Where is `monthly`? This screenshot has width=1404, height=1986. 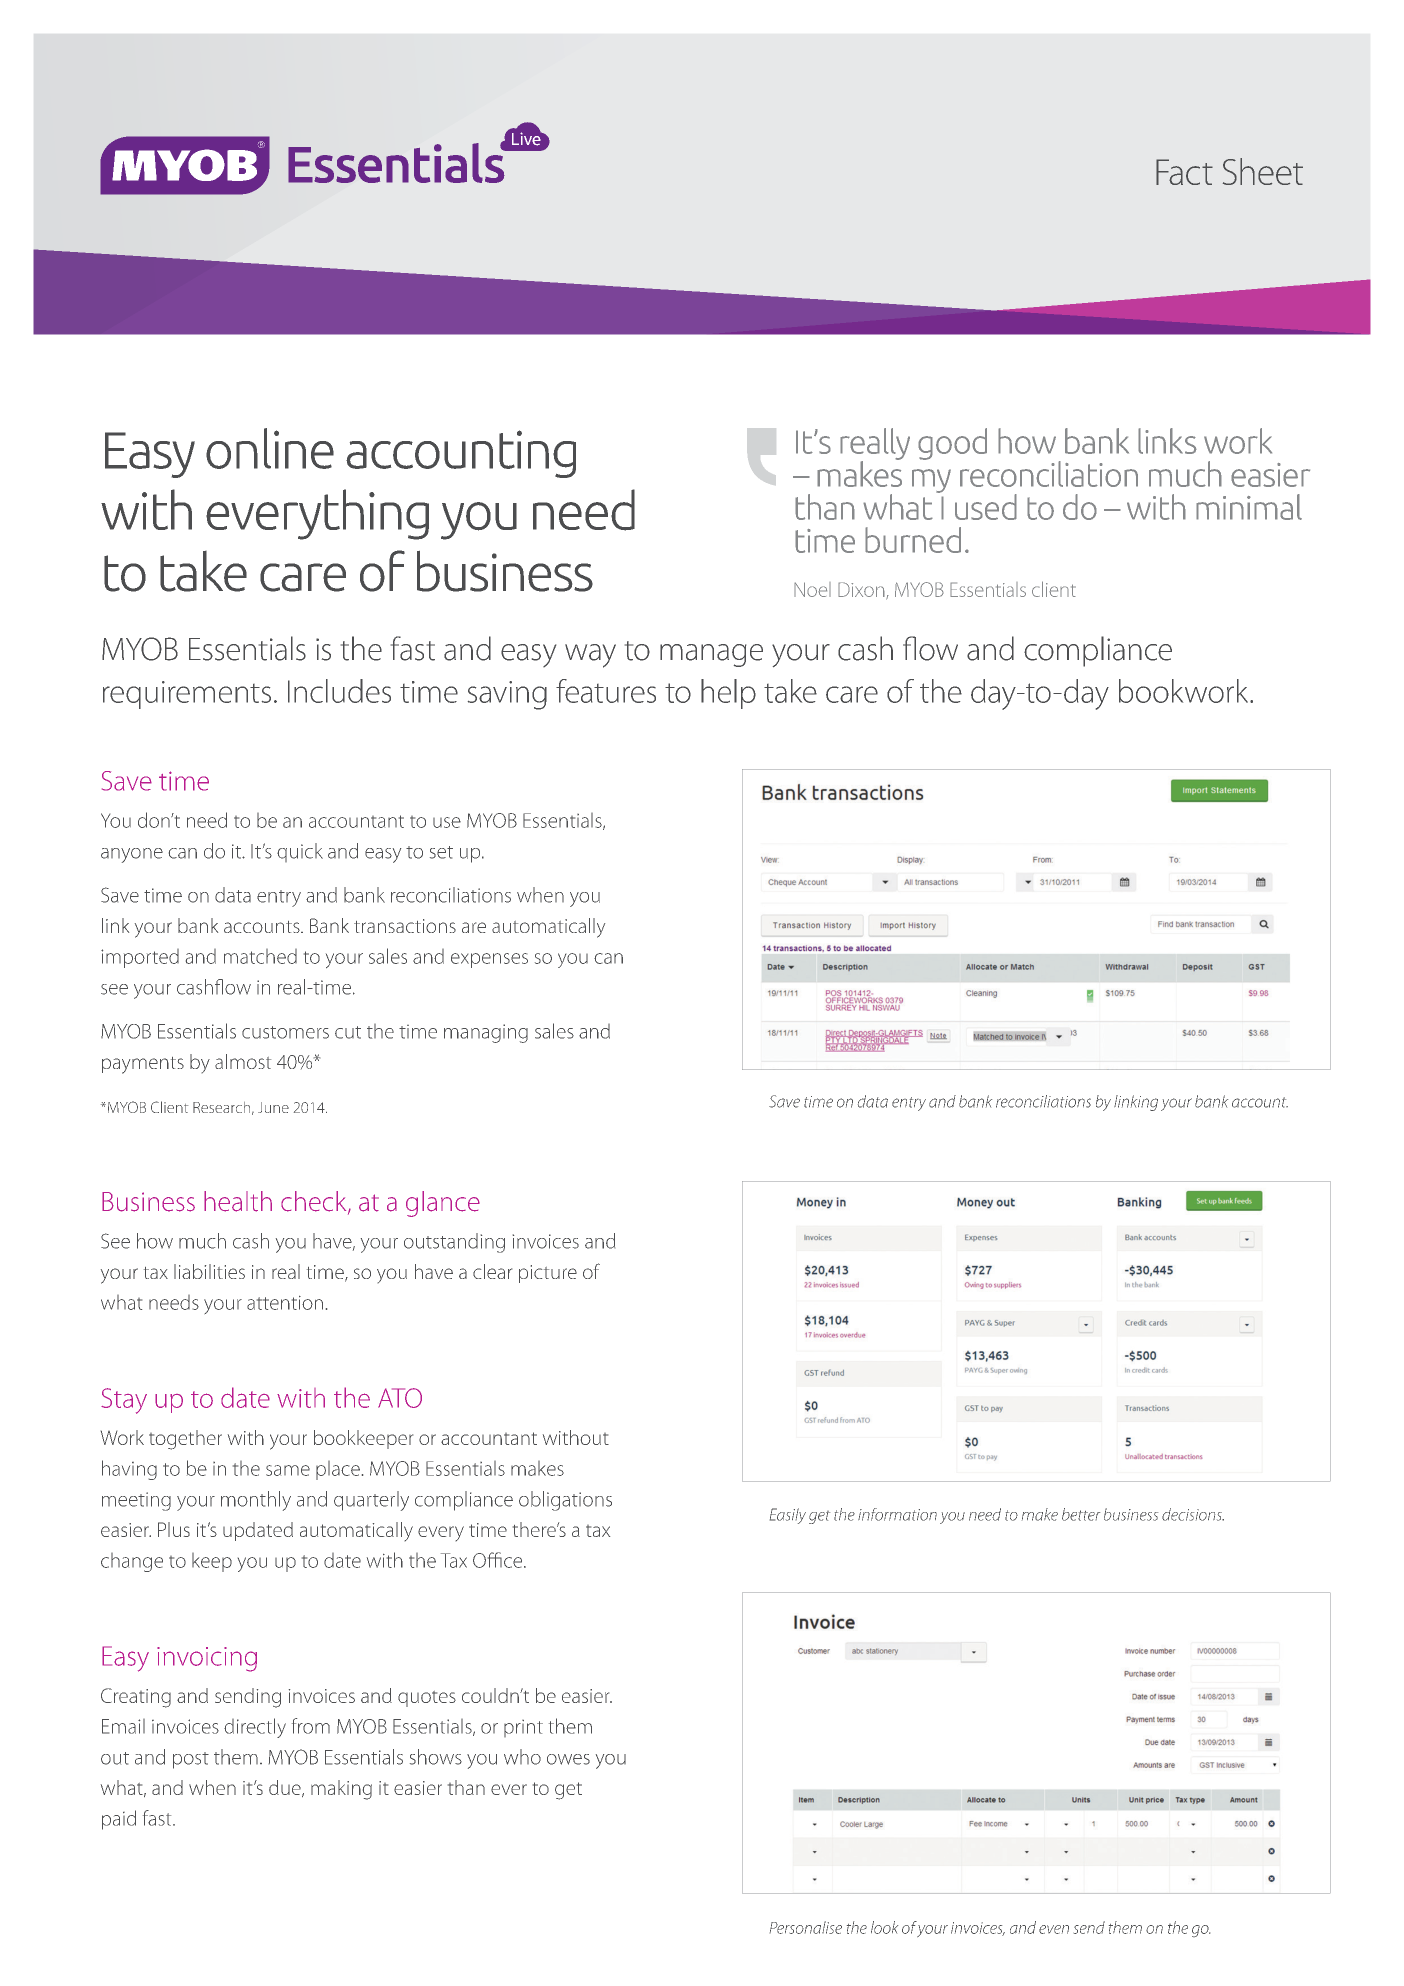 monthly is located at coordinates (256, 1501).
